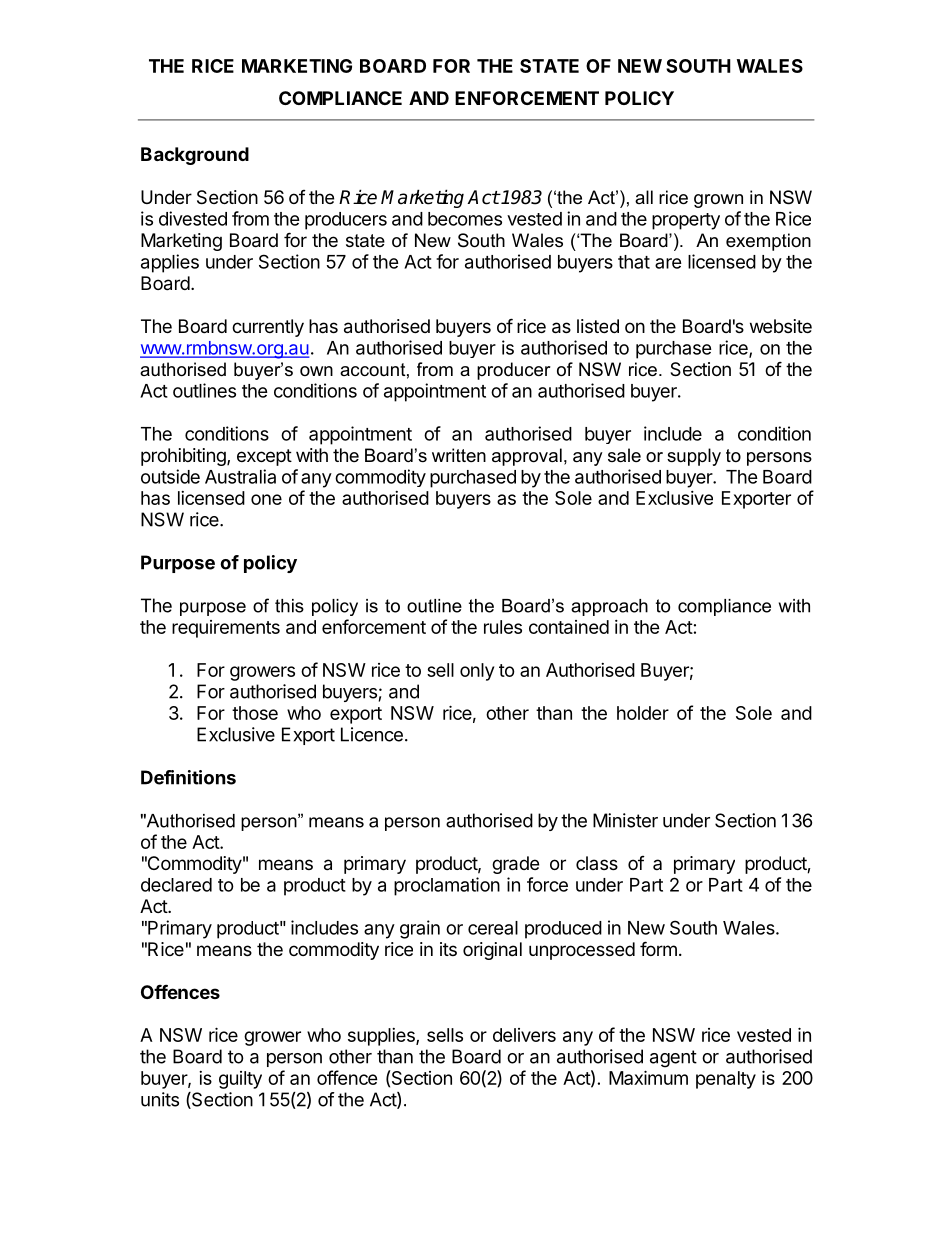 Image resolution: width=952 pixels, height=1233 pixels. What do you see at coordinates (718, 201) in the page?
I see `grown` at bounding box center [718, 201].
